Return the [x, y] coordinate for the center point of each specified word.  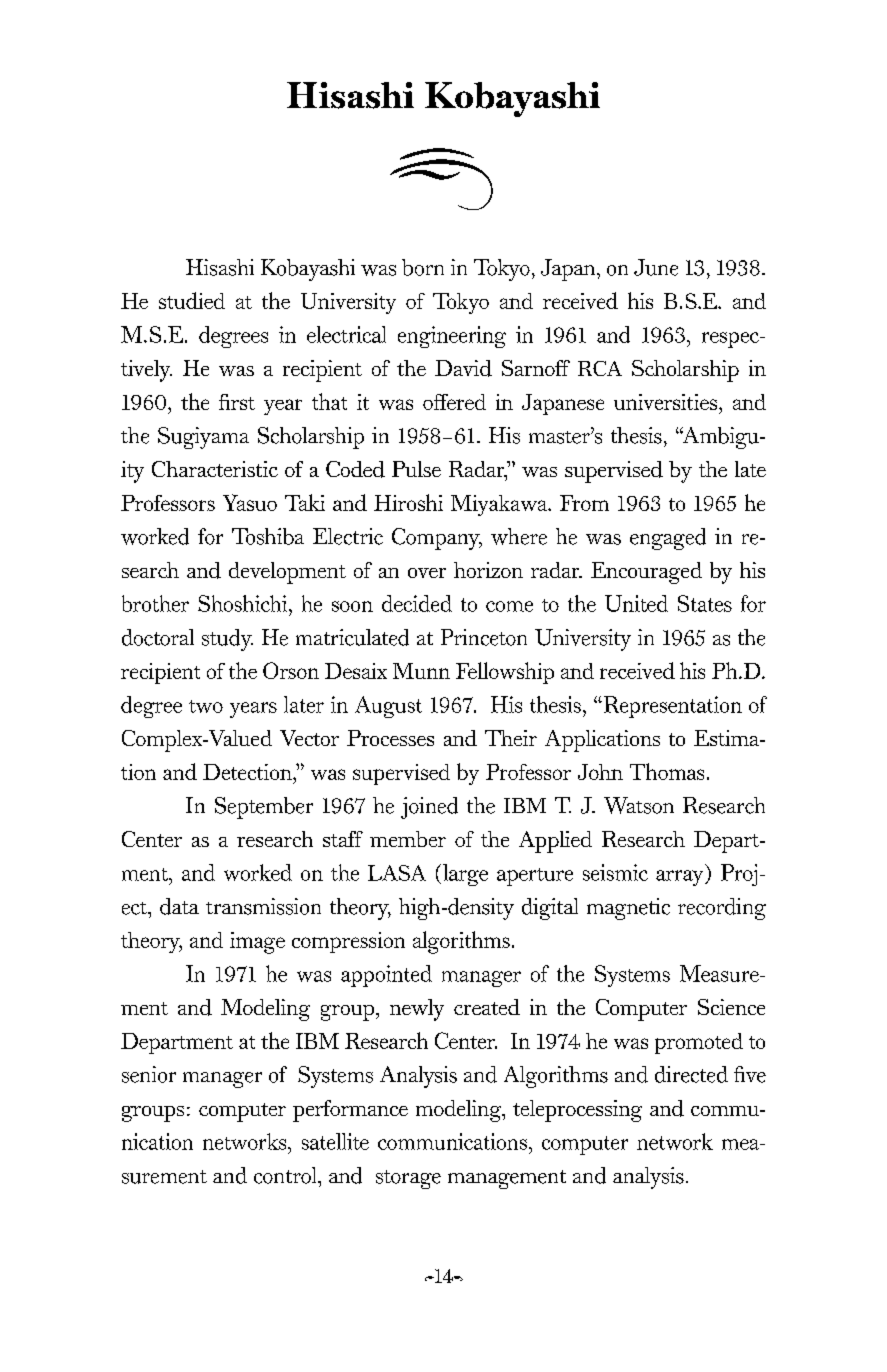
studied [192, 300]
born [423, 267]
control [286, 1175]
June [656, 267]
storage [408, 1179]
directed [691, 1074]
